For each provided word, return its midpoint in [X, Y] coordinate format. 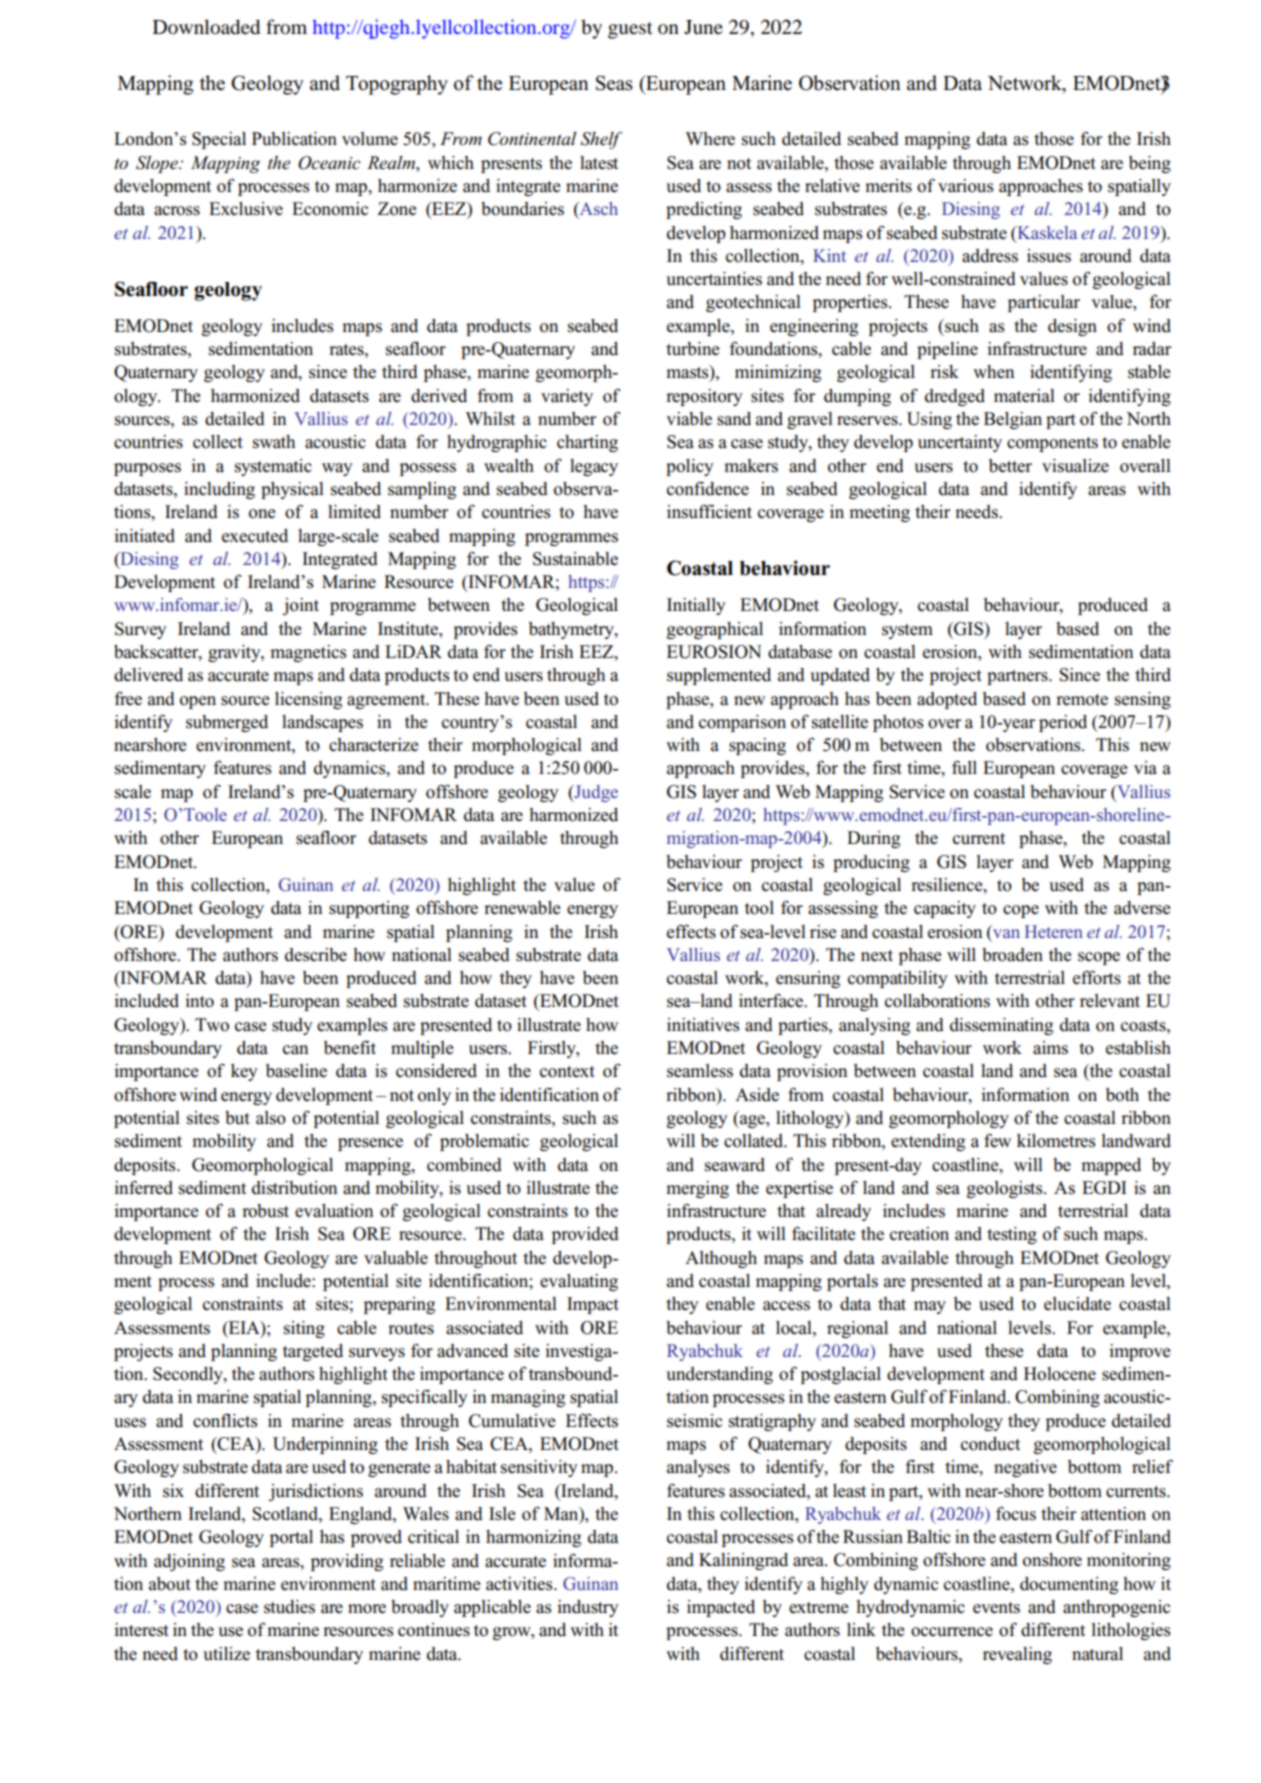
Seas [614, 83]
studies [289, 1607]
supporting [369, 909]
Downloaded [206, 27]
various [966, 186]
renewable [522, 908]
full [964, 767]
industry [588, 1608]
